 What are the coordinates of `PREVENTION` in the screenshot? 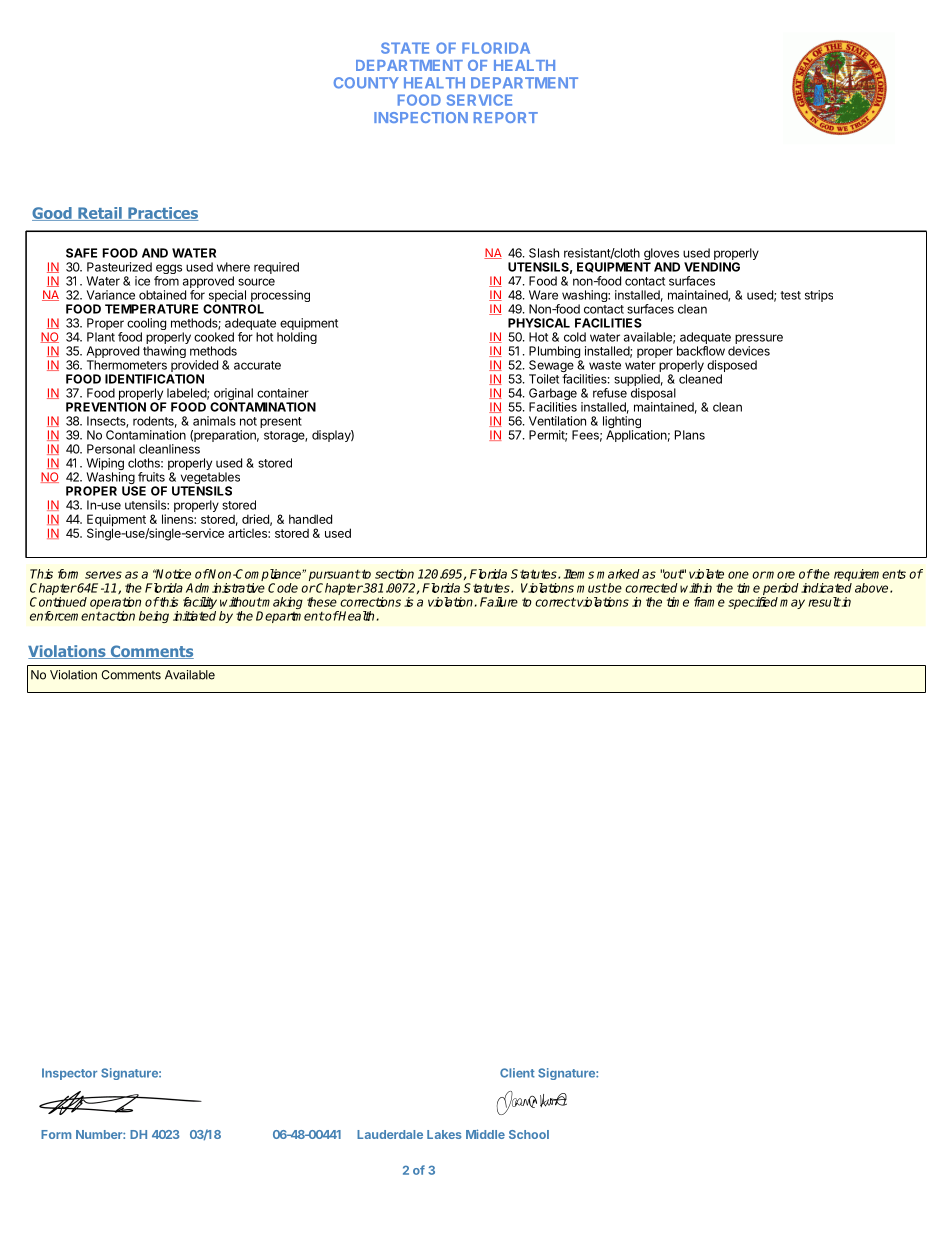 It's located at (106, 407).
